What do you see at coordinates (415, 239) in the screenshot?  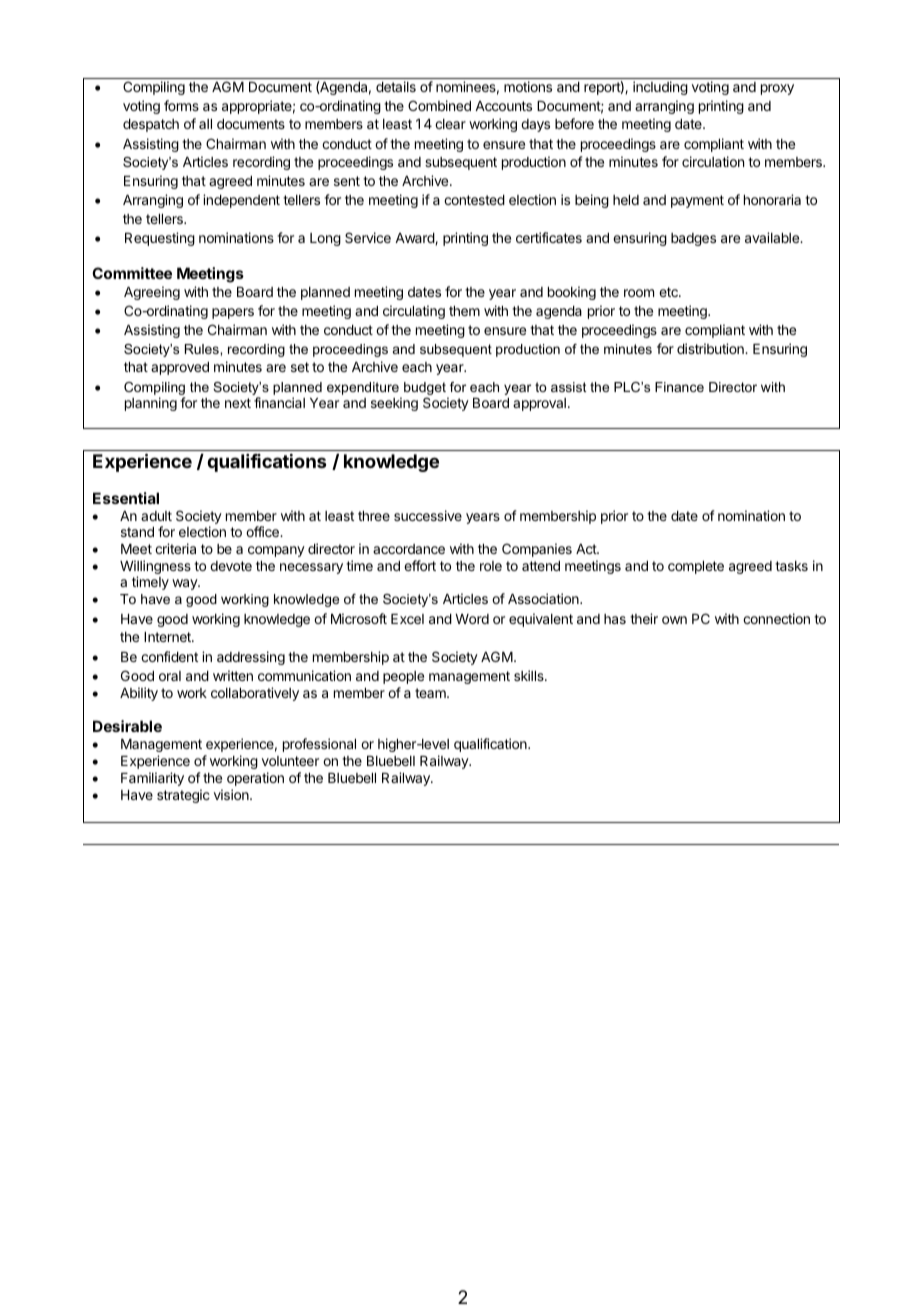 I see `Award` at bounding box center [415, 239].
